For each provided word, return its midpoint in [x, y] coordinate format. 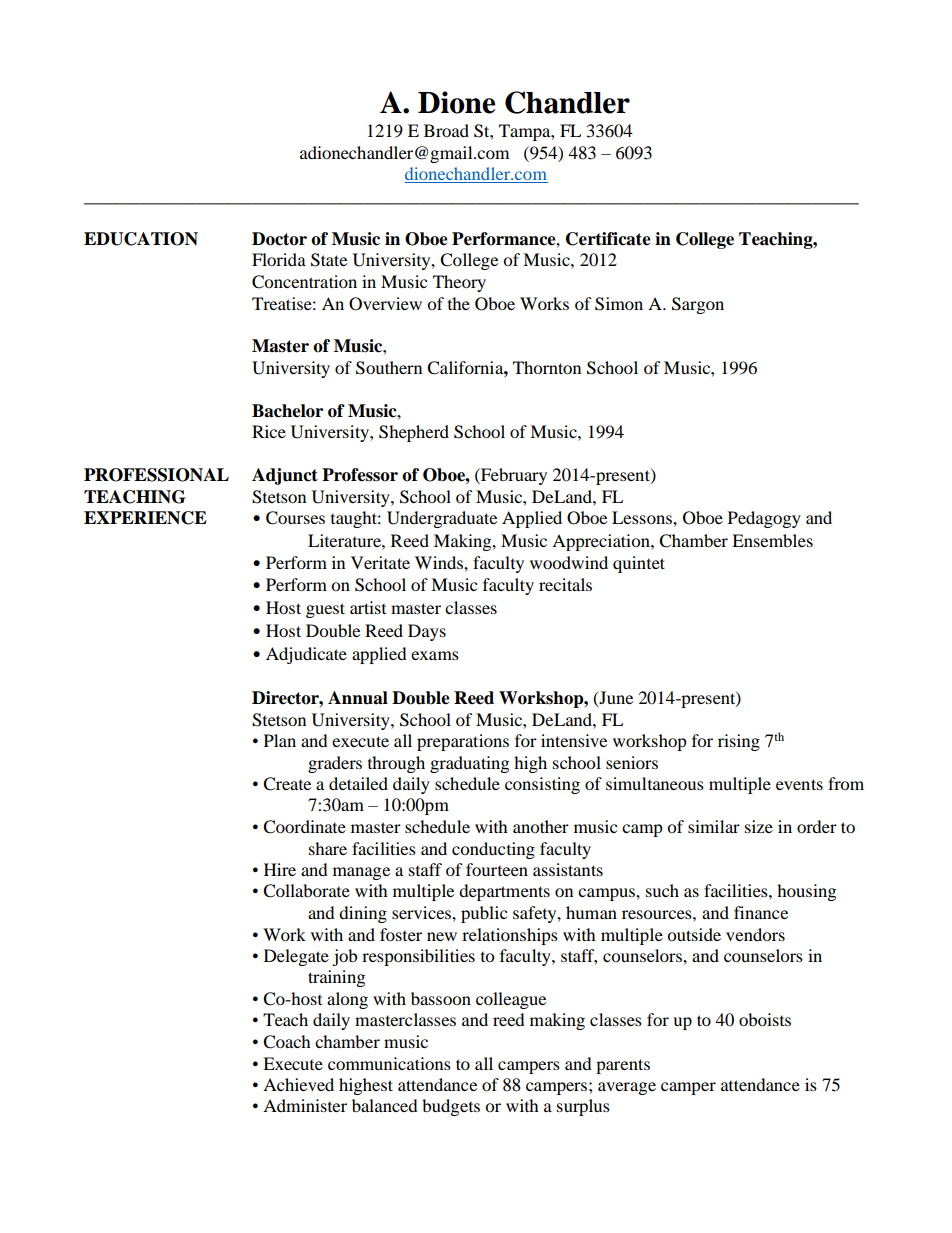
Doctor [279, 239]
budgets [451, 1107]
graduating [469, 764]
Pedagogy [764, 519]
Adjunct [285, 476]
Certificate [608, 239]
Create [287, 784]
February [513, 476]
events [799, 784]
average [627, 1088]
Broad [446, 130]
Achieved [298, 1084]
